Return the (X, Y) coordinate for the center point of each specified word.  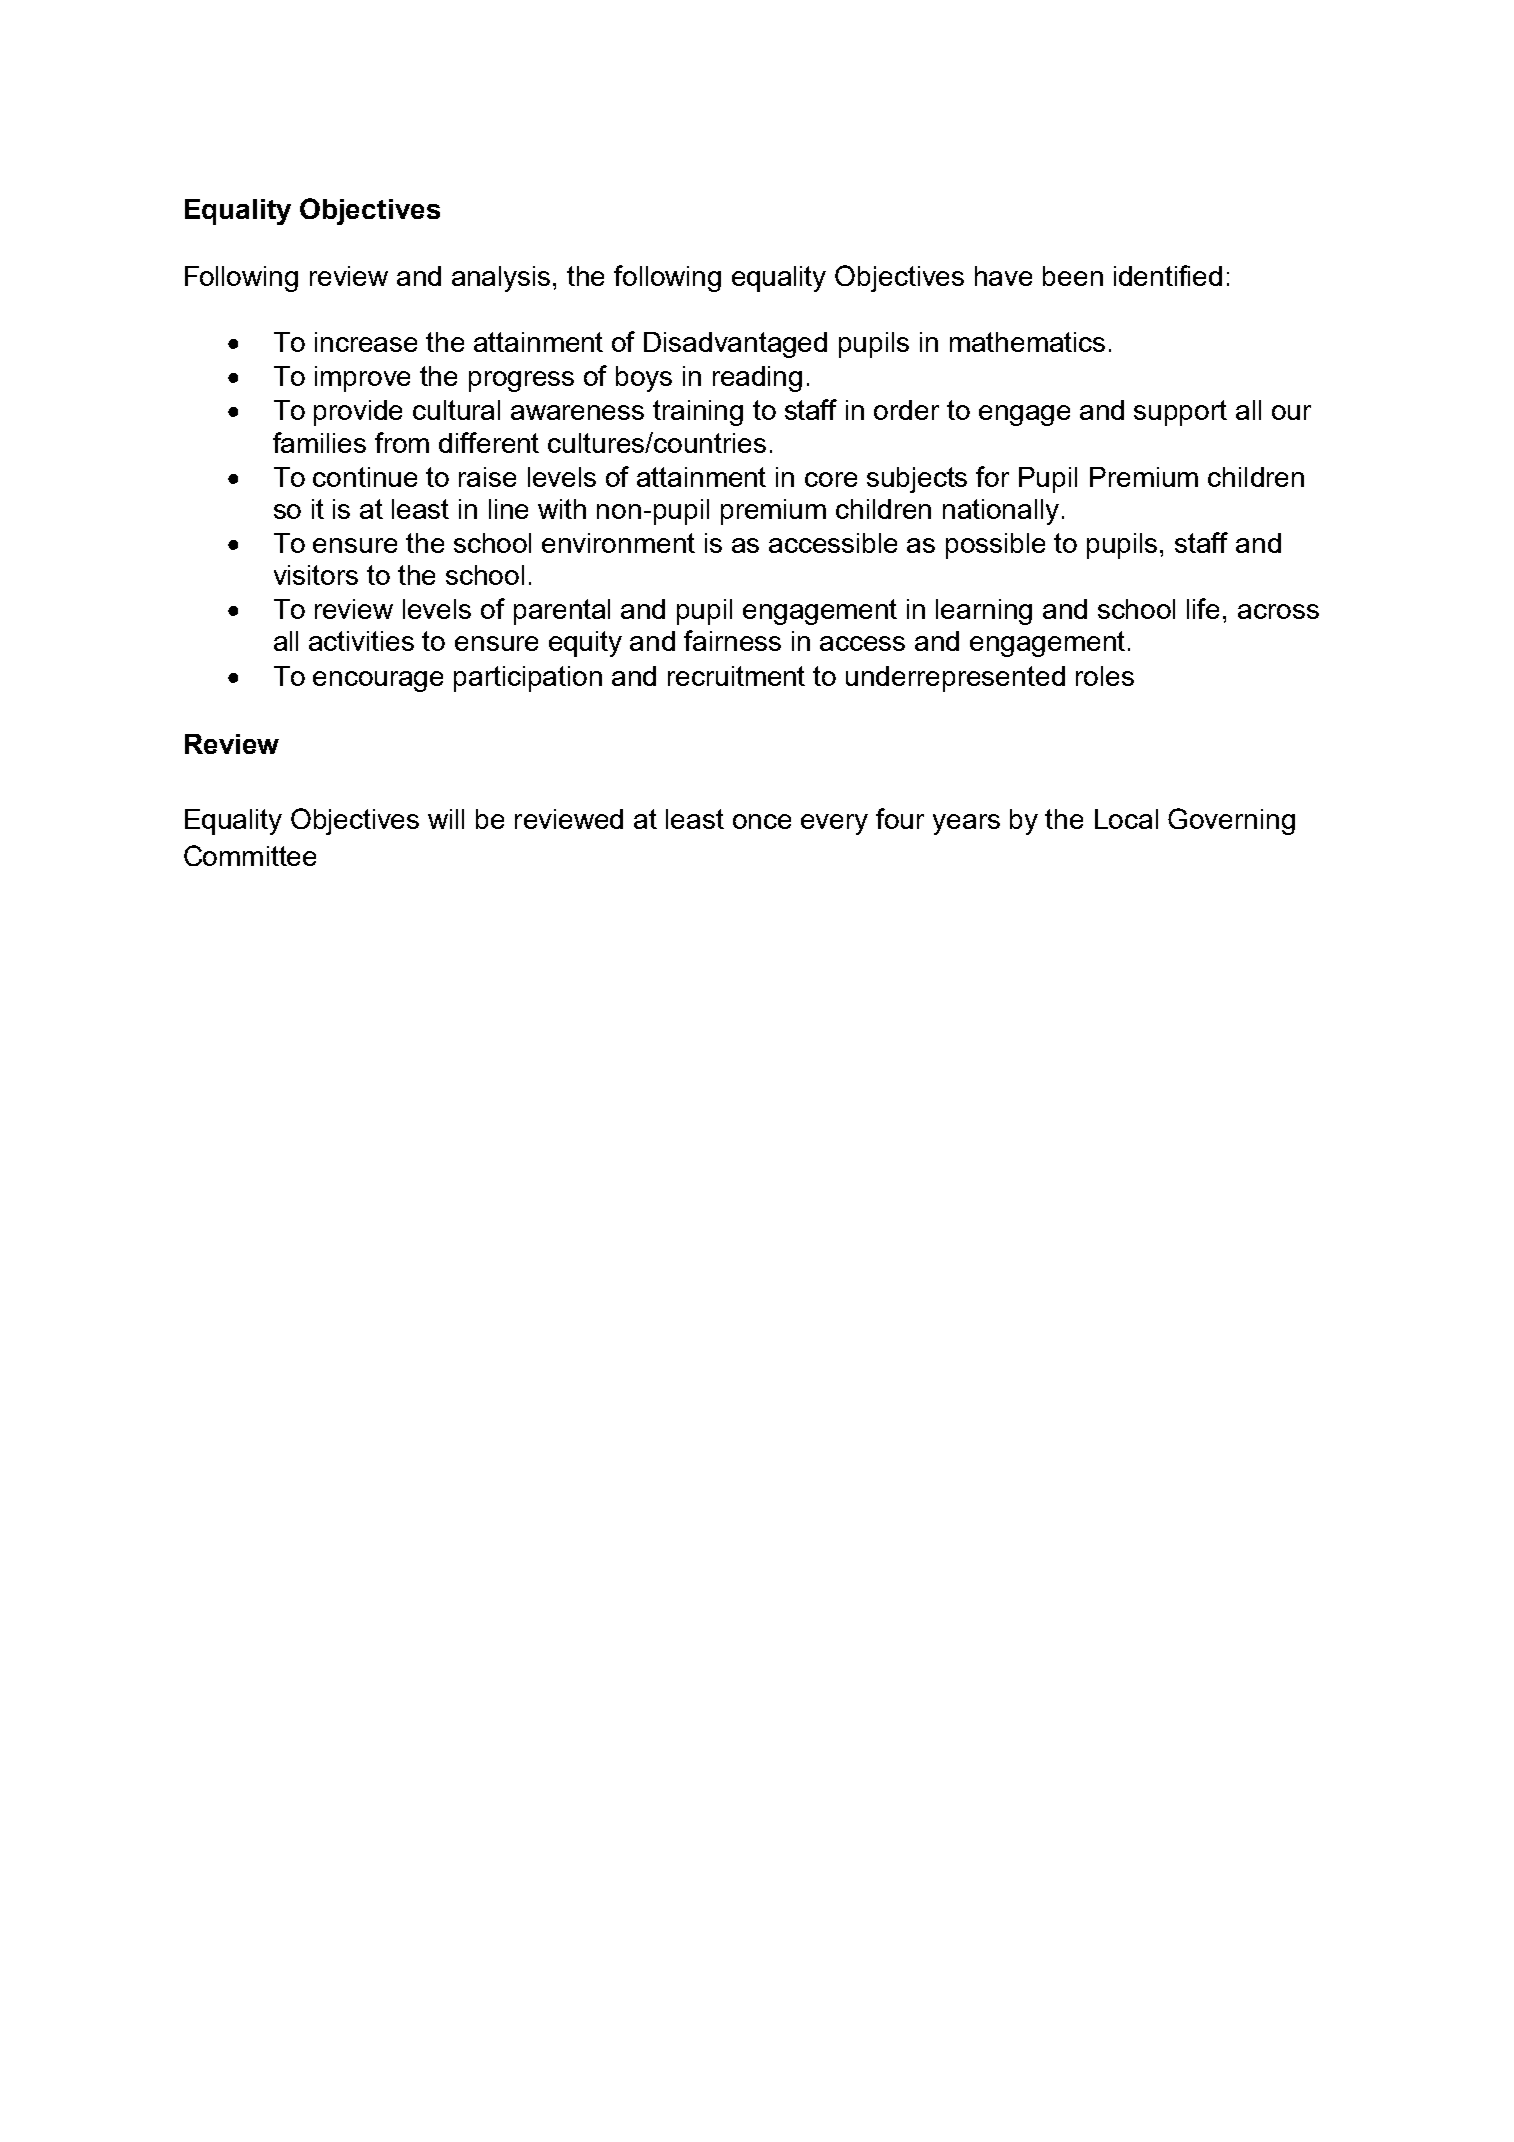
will (446, 819)
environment (618, 543)
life (1203, 608)
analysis (501, 279)
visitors (316, 575)
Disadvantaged (735, 345)
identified (1168, 275)
